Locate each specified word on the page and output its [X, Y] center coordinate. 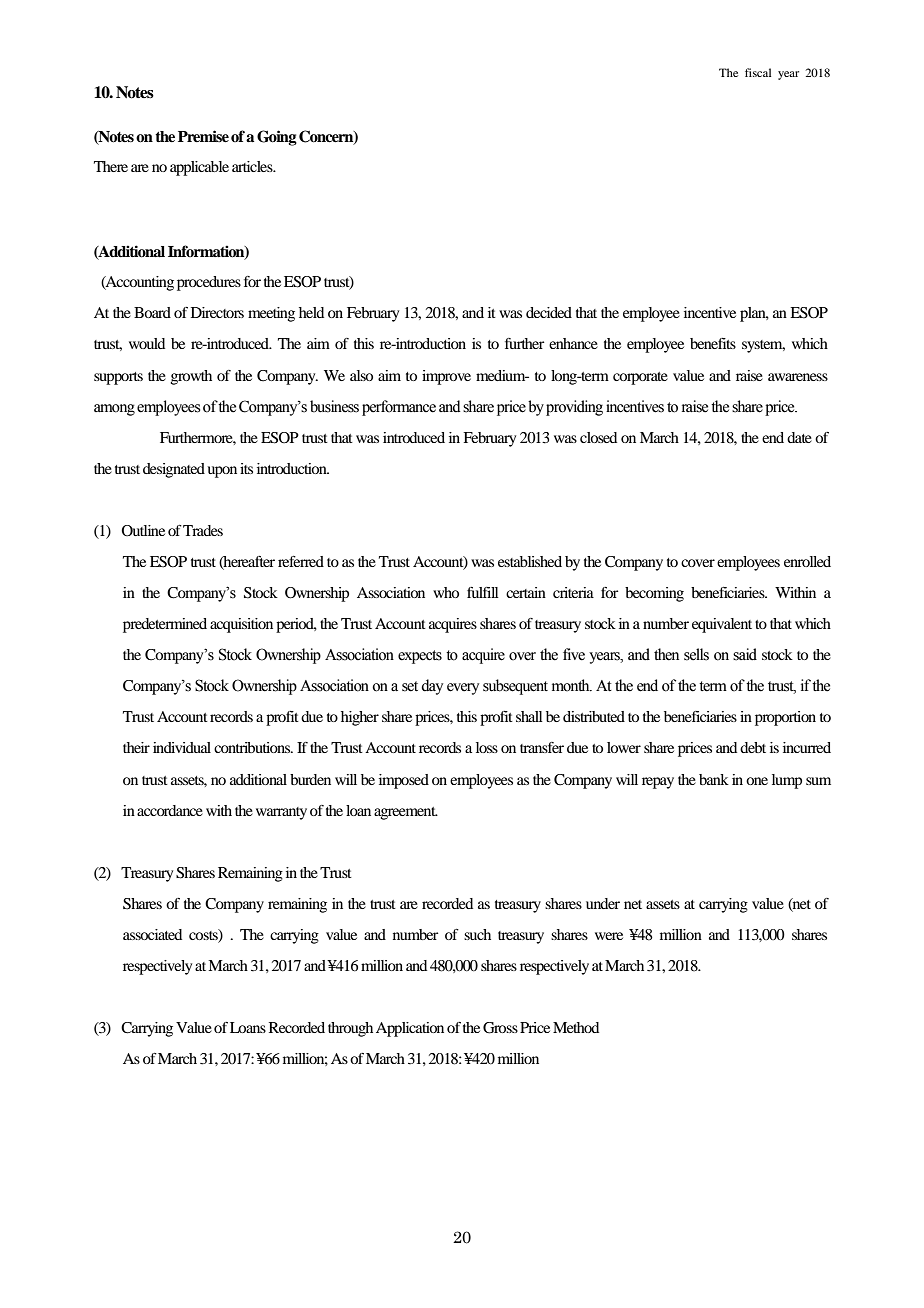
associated [152, 934]
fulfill [483, 592]
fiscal [758, 72]
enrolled [807, 561]
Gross [500, 1028]
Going [277, 138]
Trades [203, 530]
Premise [203, 136]
